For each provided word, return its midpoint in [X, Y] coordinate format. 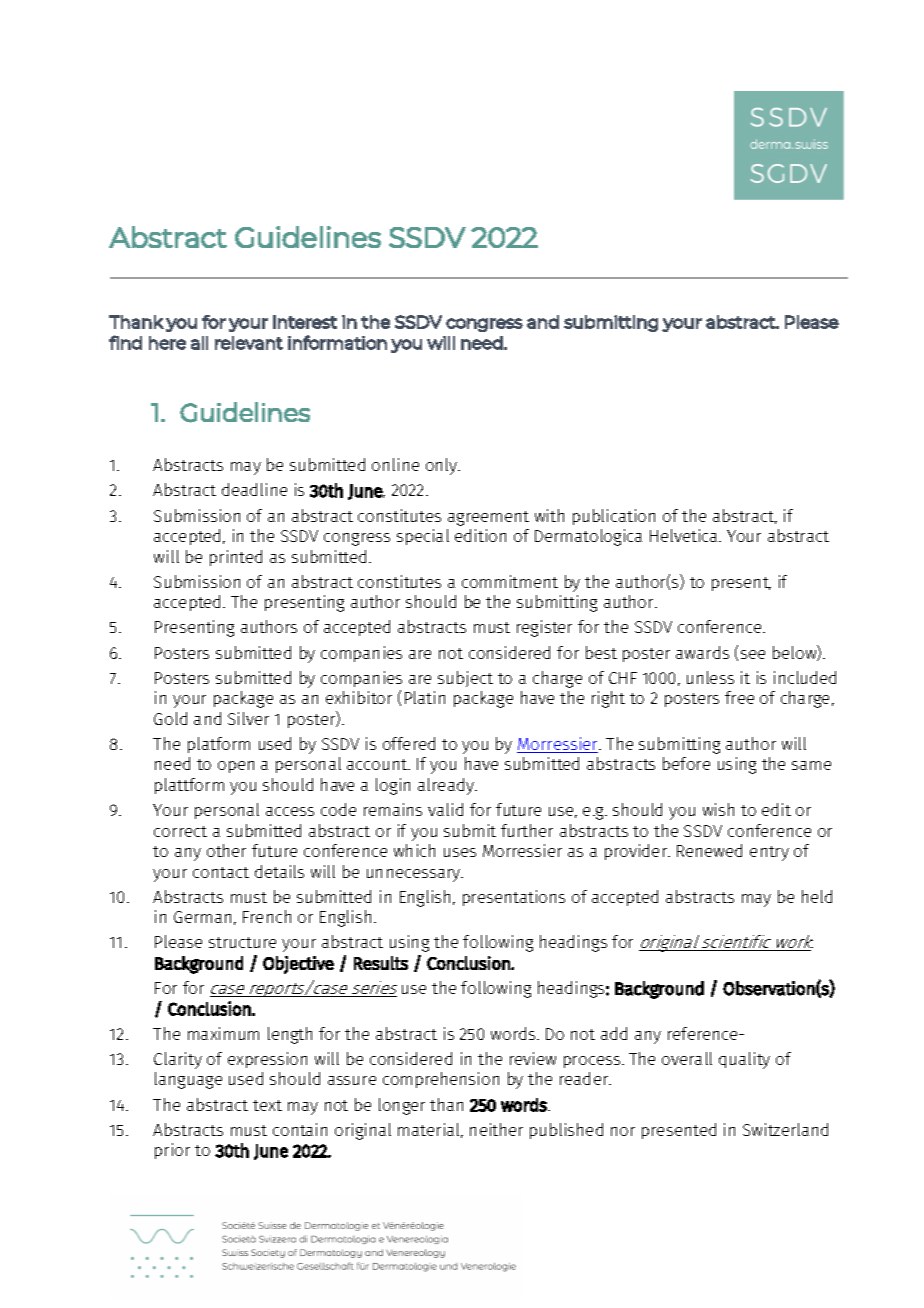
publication [614, 517]
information [337, 342]
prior [172, 1151]
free [739, 697]
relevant [249, 343]
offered [409, 743]
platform [219, 745]
